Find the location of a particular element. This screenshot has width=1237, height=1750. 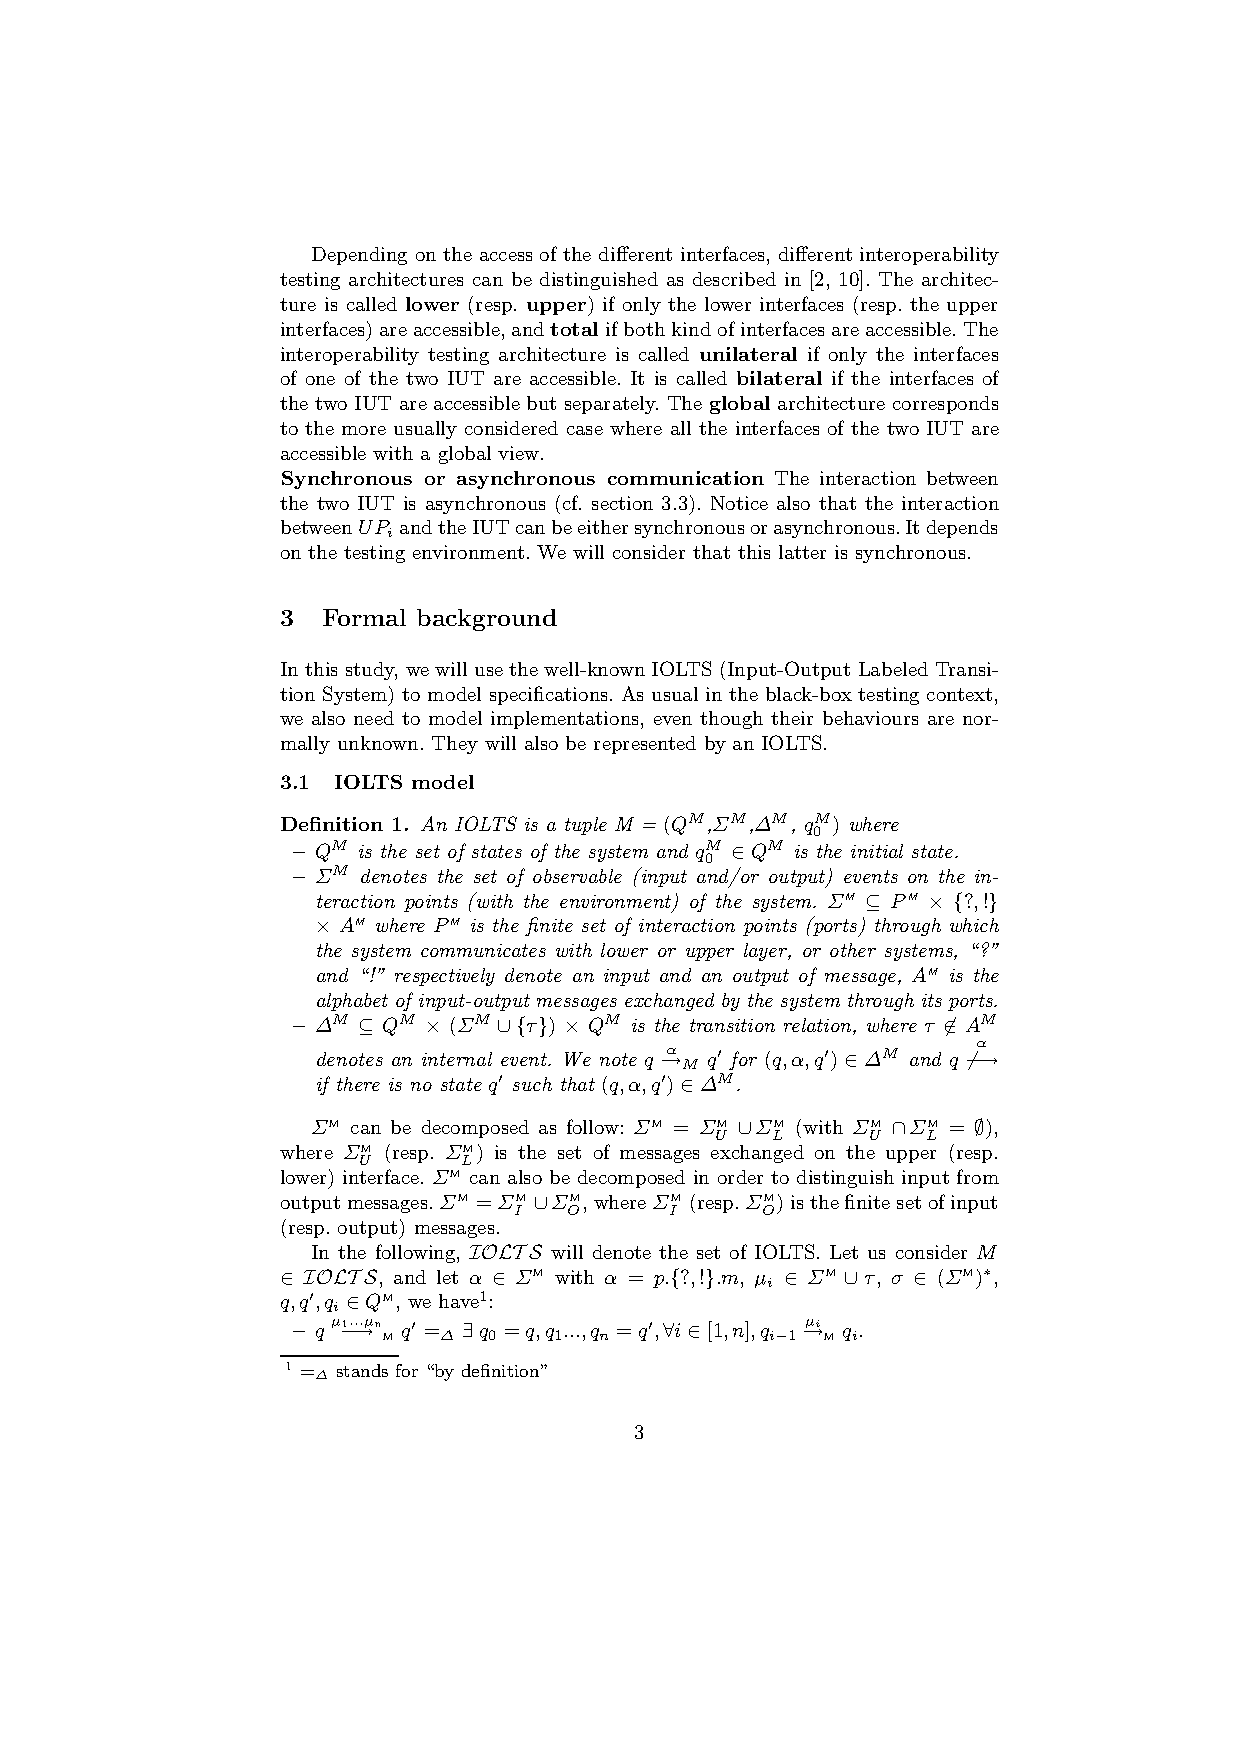

tuple is located at coordinates (586, 826).
